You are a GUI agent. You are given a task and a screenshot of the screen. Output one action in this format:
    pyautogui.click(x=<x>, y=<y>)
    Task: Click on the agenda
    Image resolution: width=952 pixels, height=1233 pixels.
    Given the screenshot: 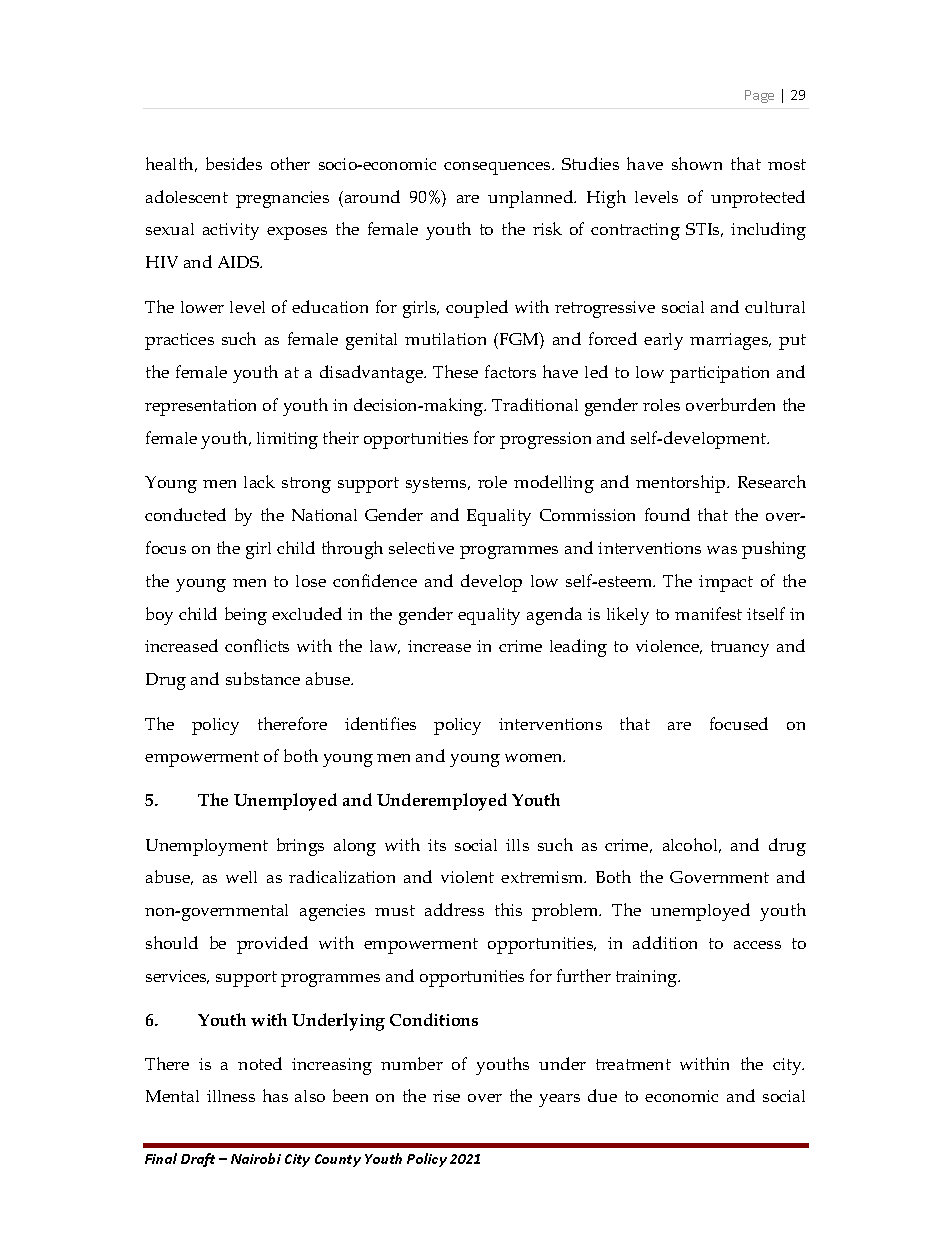 What is the action you would take?
    pyautogui.click(x=554, y=616)
